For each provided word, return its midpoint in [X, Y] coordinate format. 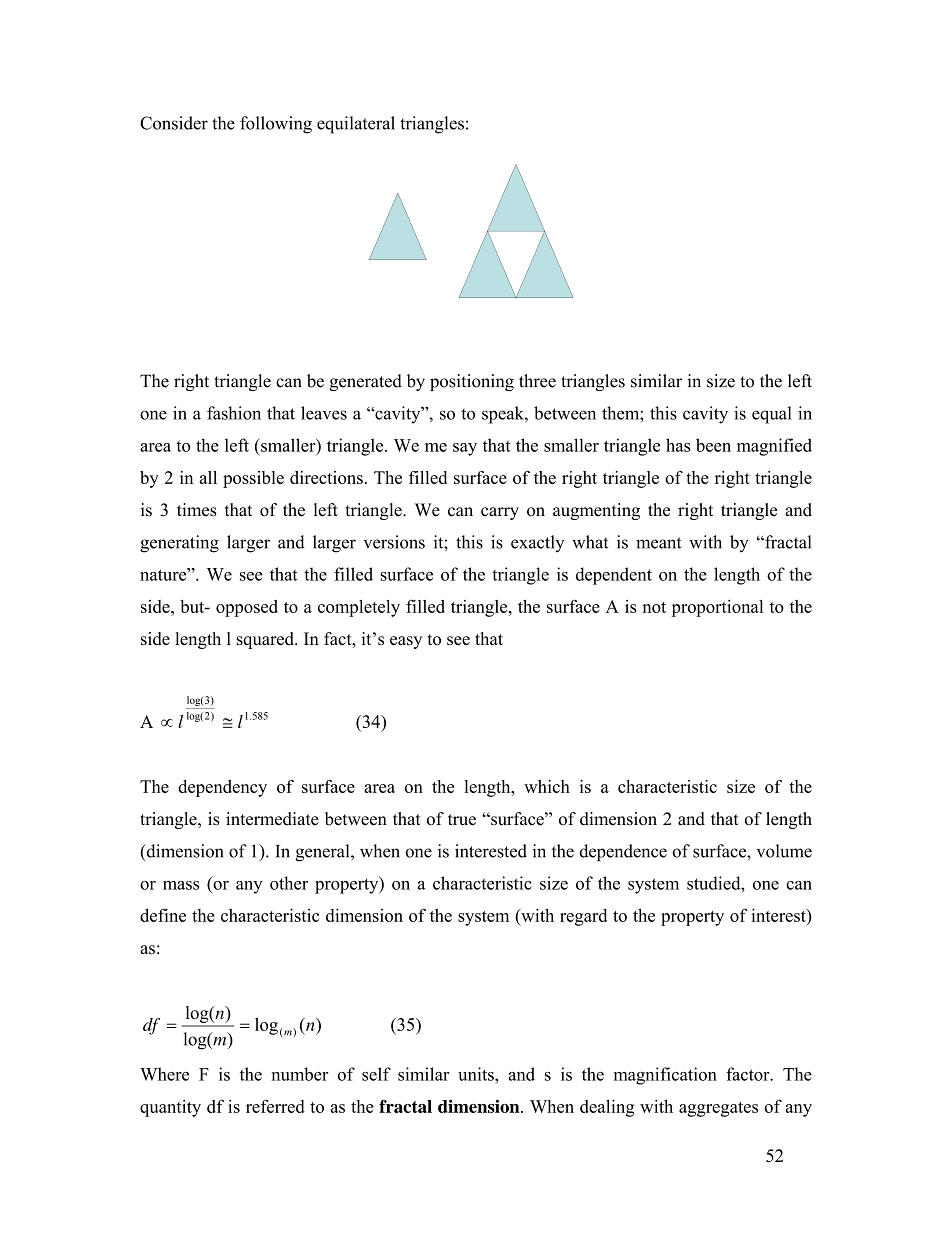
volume [784, 851]
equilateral [356, 125]
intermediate [272, 819]
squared [266, 640]
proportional [717, 608]
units [477, 1074]
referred [275, 1106]
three [537, 381]
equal [772, 415]
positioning [472, 382]
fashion [234, 413]
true [462, 820]
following [276, 125]
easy [406, 642]
